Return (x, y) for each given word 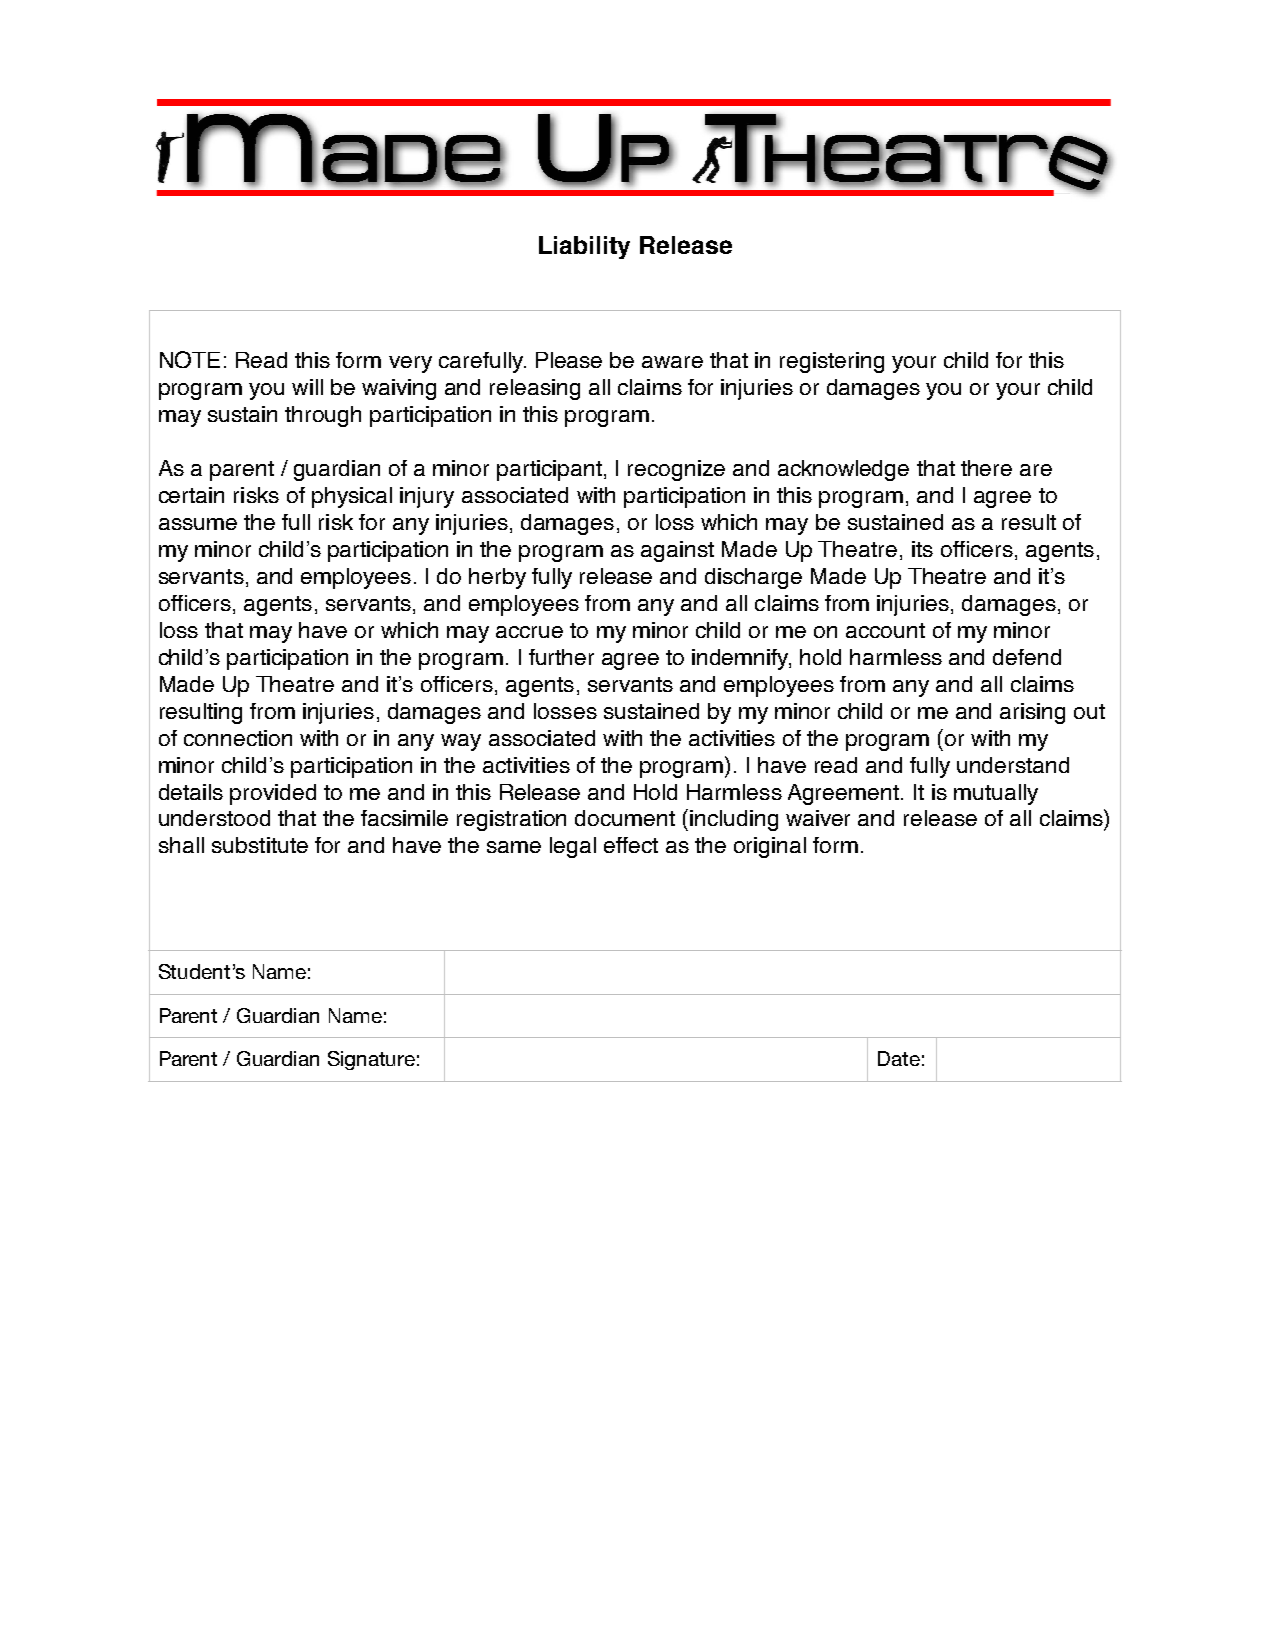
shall (181, 845)
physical (352, 497)
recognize (676, 470)
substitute (260, 845)
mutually (996, 794)
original (770, 847)
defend (1027, 657)
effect (631, 845)
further (561, 657)
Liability (584, 247)
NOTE (190, 359)
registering (832, 362)
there (986, 468)
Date (899, 1058)
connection (238, 738)
